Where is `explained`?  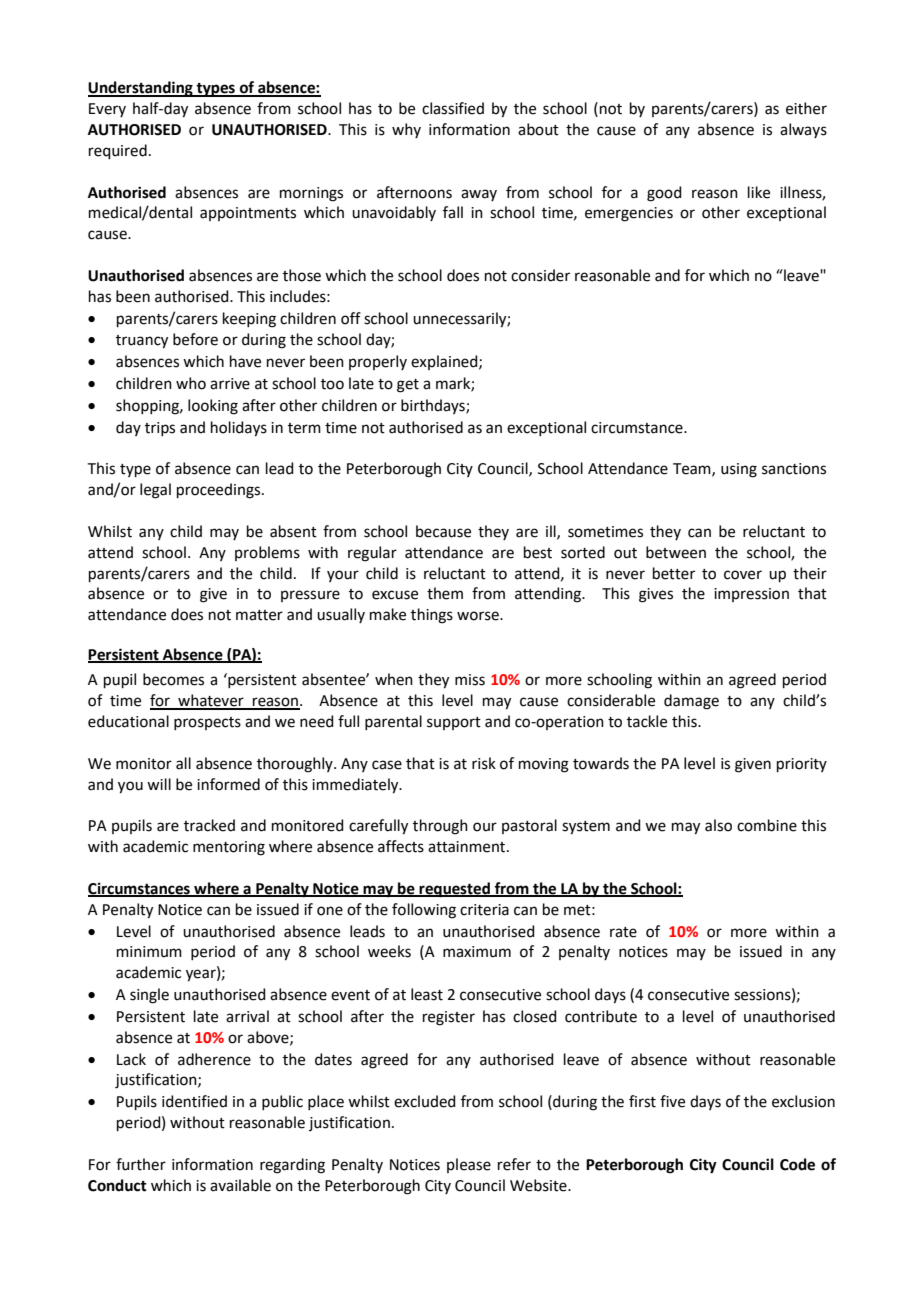
explained is located at coordinates (445, 362).
